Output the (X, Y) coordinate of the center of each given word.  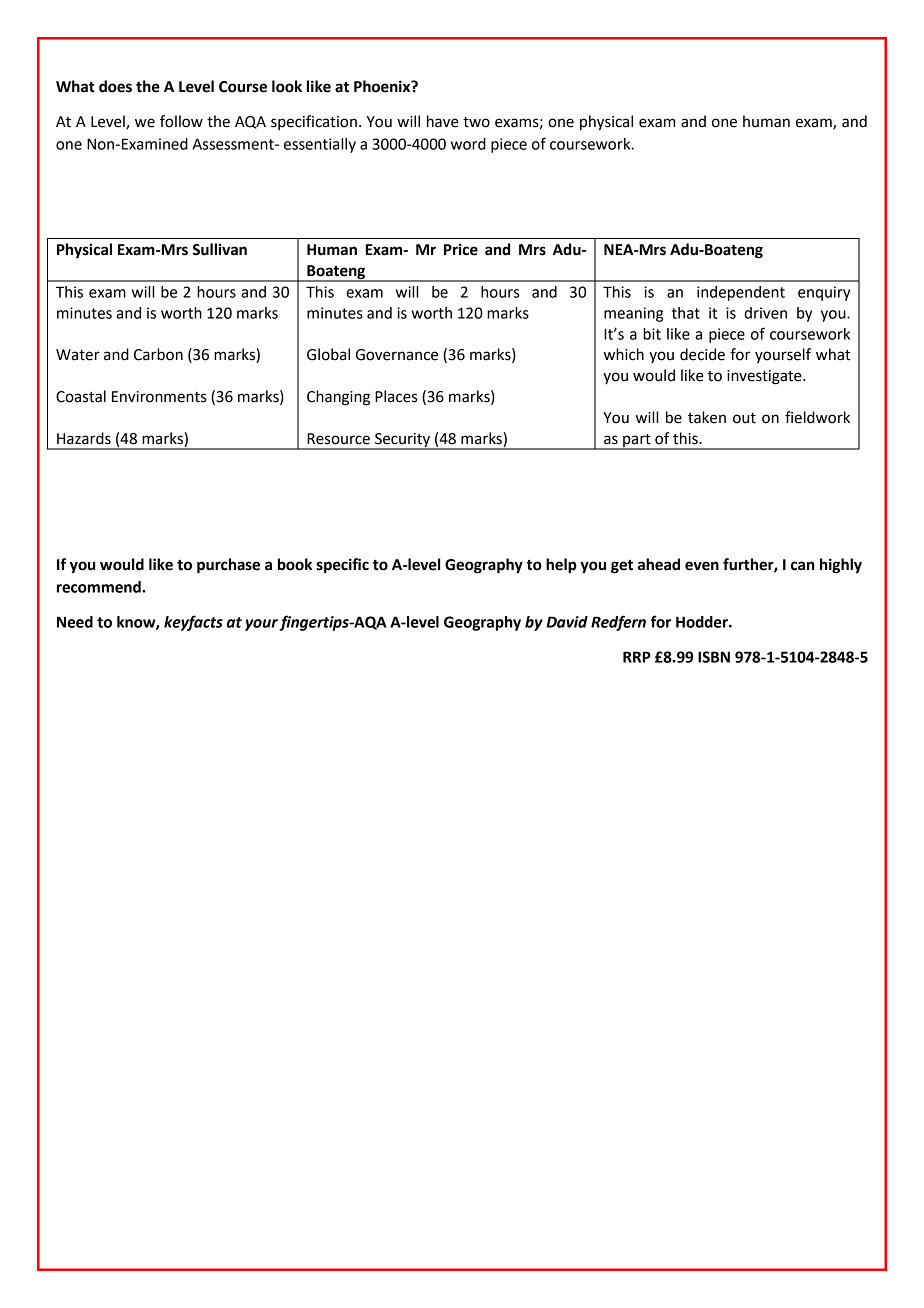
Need (75, 622)
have (443, 121)
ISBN (714, 657)
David (567, 622)
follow (181, 121)
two (476, 122)
